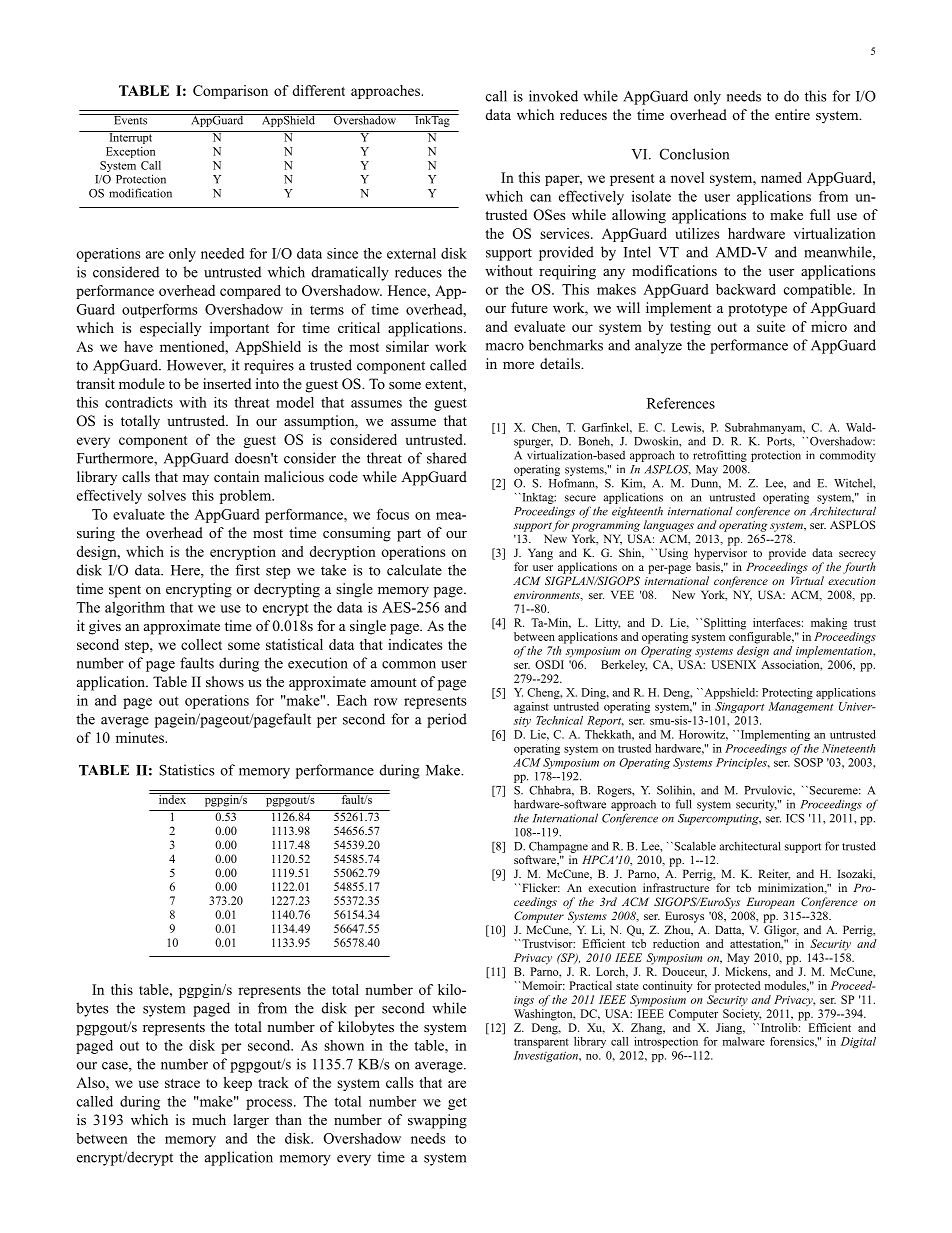  I want to click on entire, so click(792, 114).
